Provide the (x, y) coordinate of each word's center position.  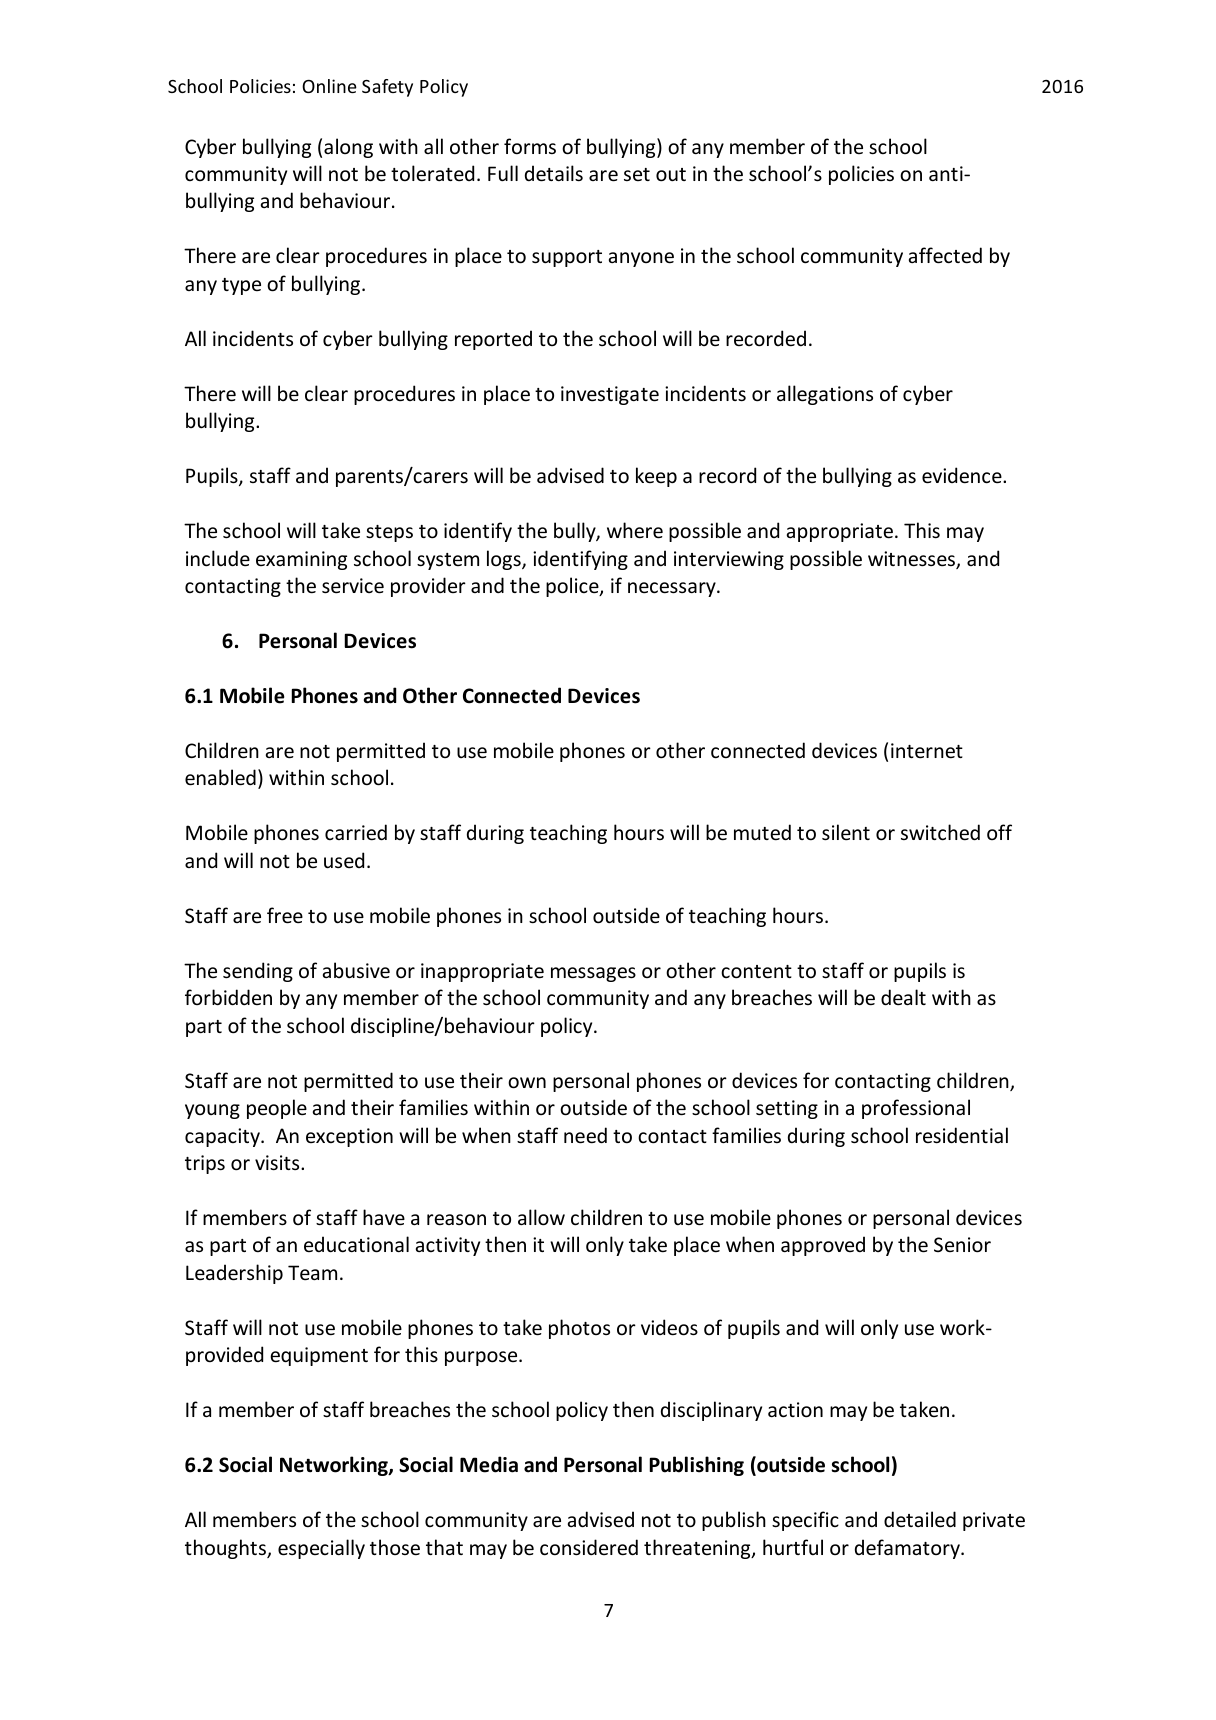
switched (940, 832)
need (585, 1135)
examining (301, 560)
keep (656, 477)
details (554, 173)
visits (278, 1163)
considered (589, 1547)
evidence (963, 475)
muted (762, 832)
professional (916, 1109)
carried (356, 832)
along (348, 148)
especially (321, 1549)
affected (945, 255)
